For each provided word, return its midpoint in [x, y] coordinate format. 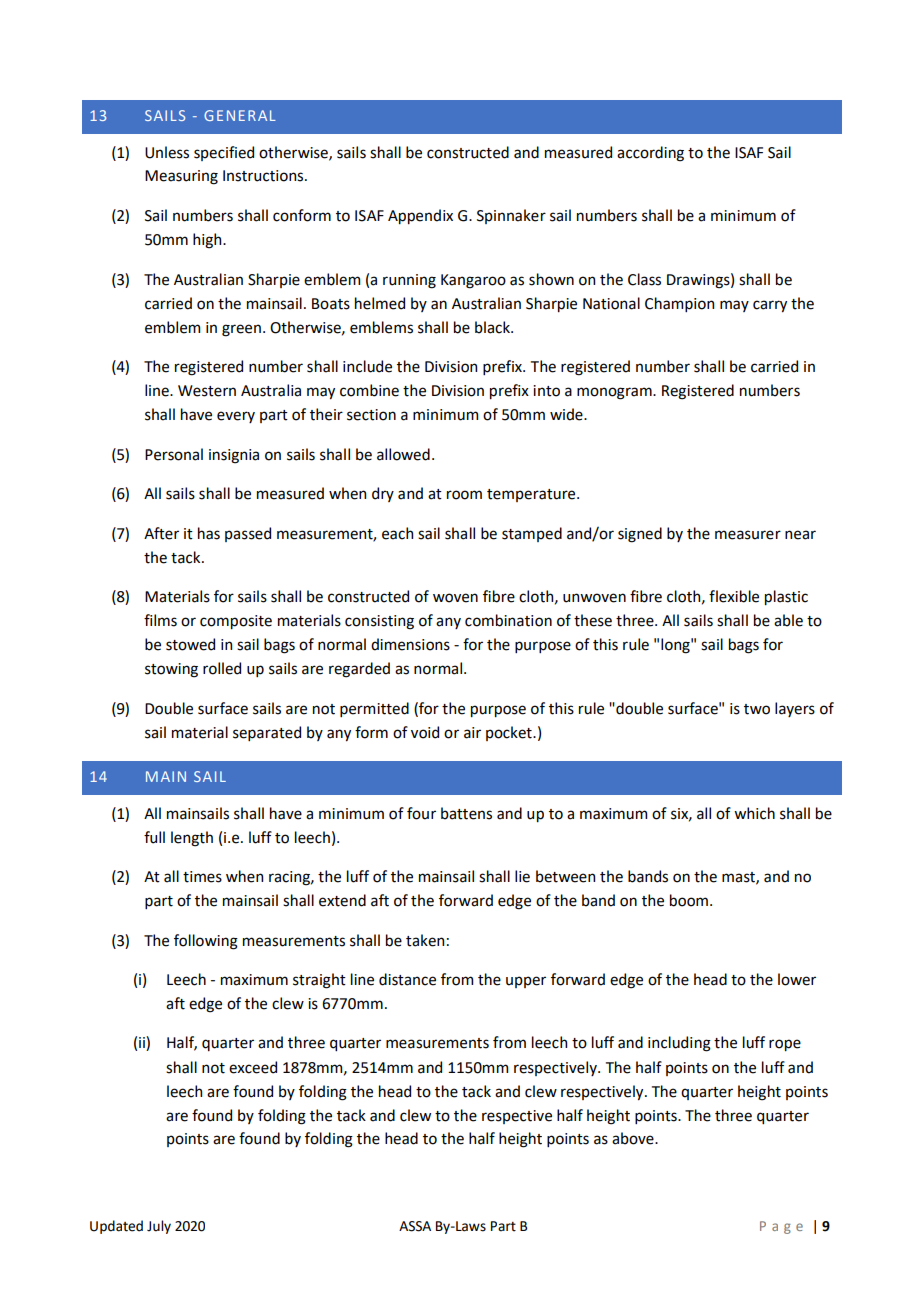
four [421, 813]
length [192, 839]
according [650, 154]
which [754, 813]
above [634, 1138]
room [464, 495]
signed [640, 535]
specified [224, 153]
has [209, 533]
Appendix [420, 216]
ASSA [415, 1226]
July [159, 1227]
